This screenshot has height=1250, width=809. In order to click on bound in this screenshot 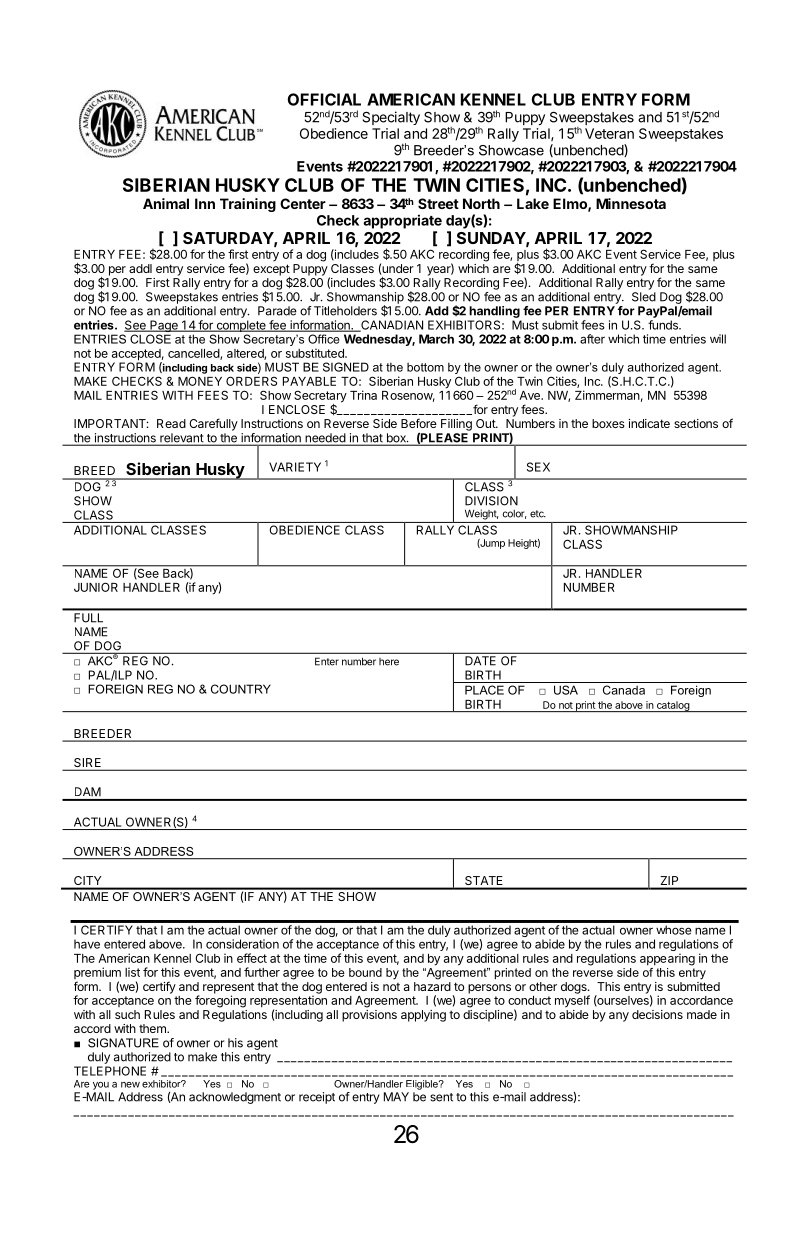, I will do `click(365, 972)`.
